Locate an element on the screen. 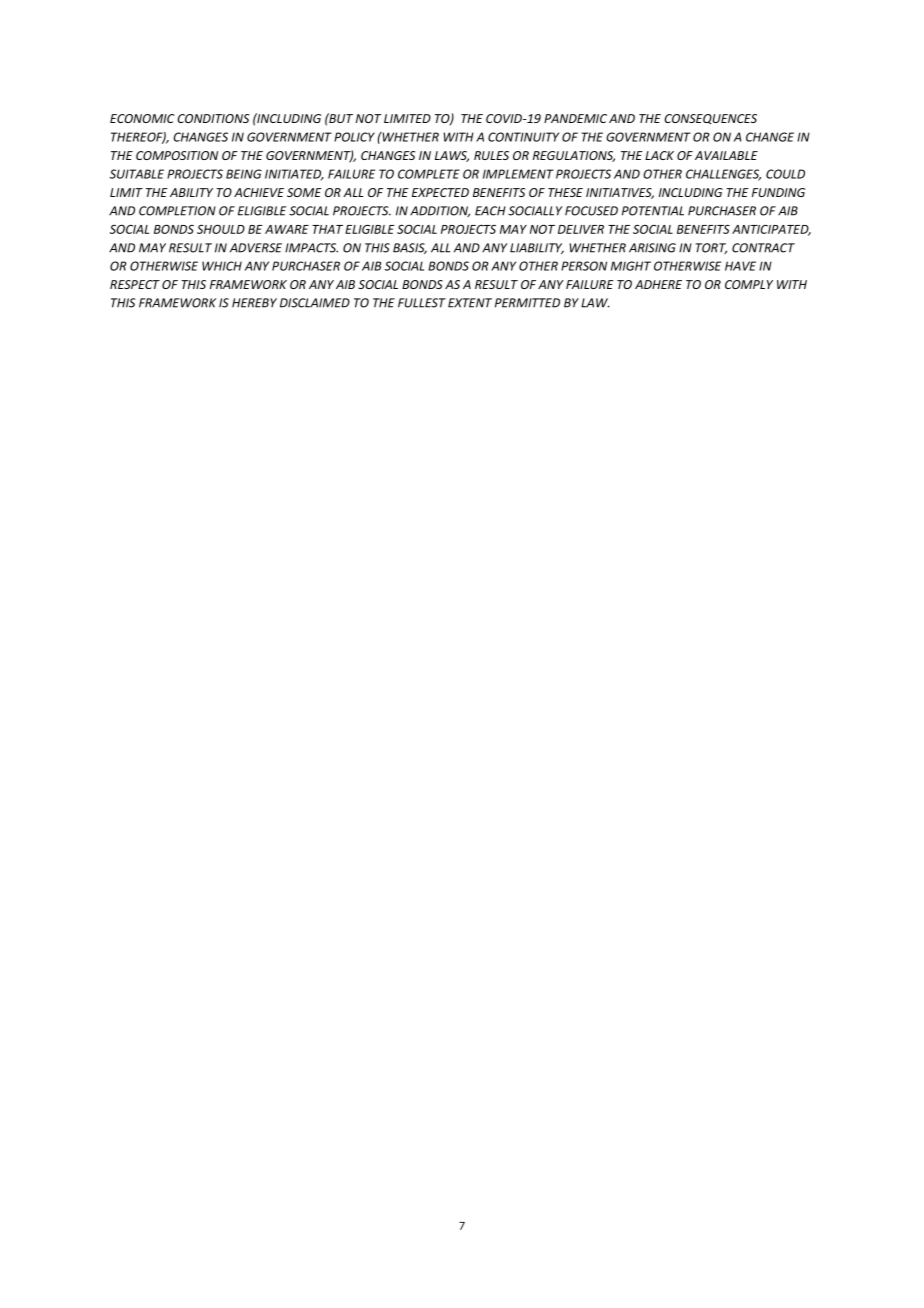 Image resolution: width=924 pixels, height=1308 pixels. CONSEQUENCES is located at coordinates (710, 119).
